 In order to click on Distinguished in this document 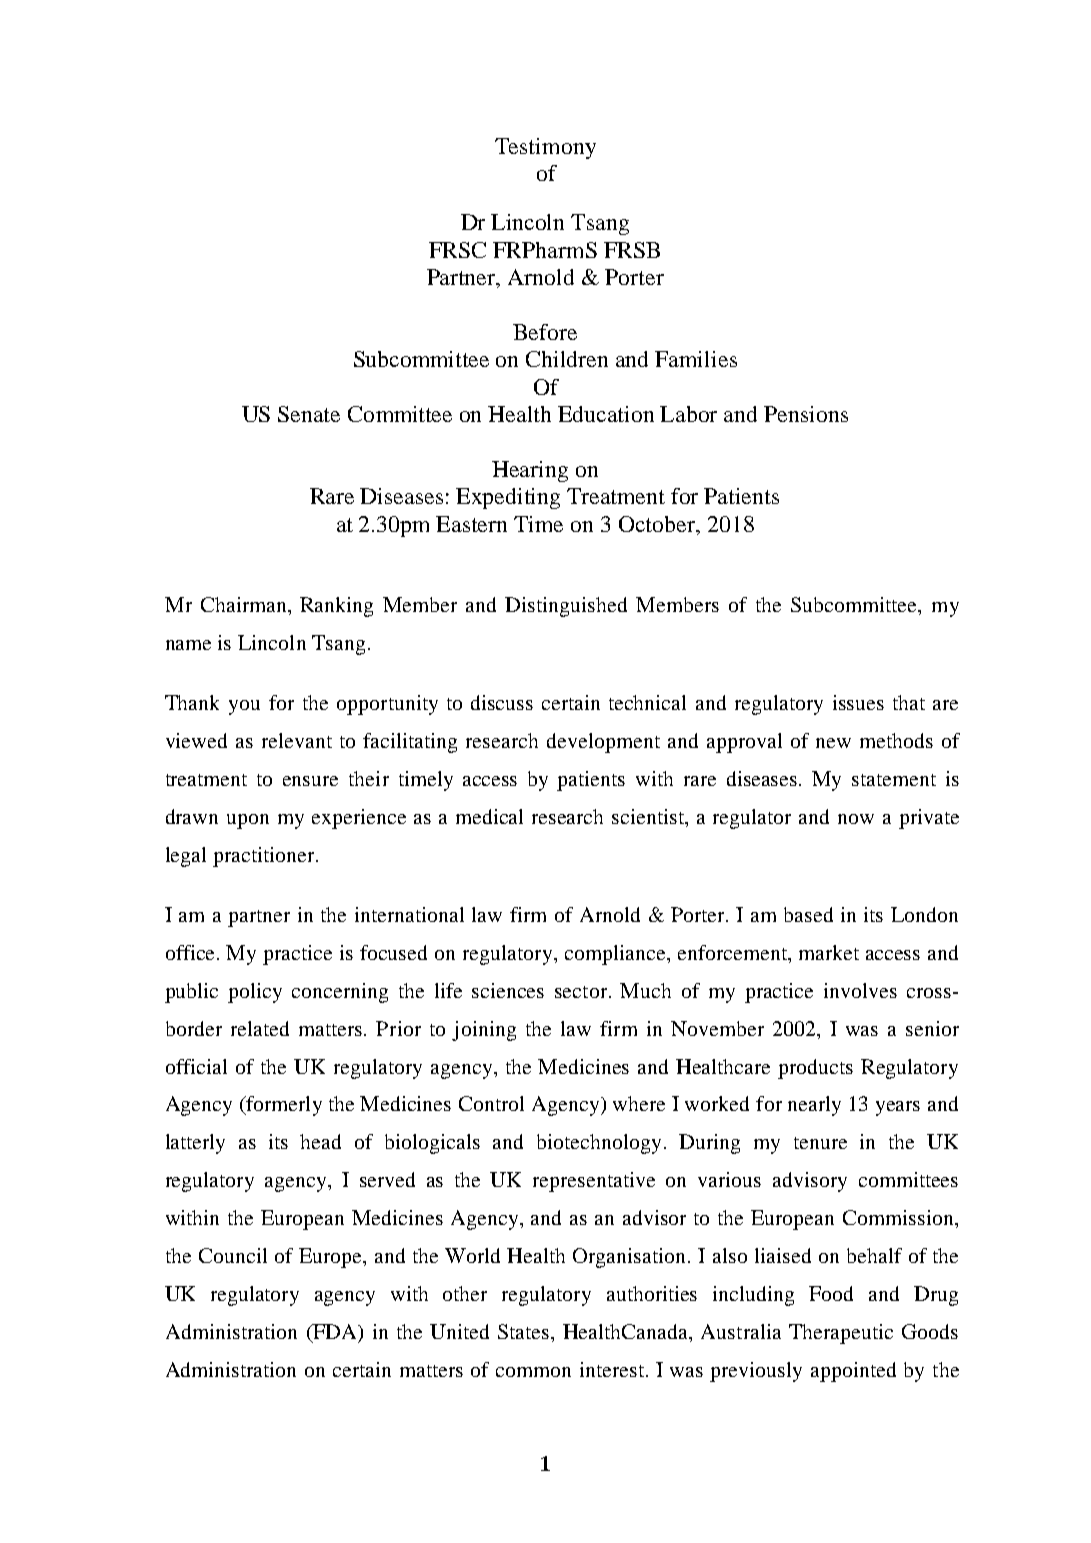, I will do `click(566, 607)`.
